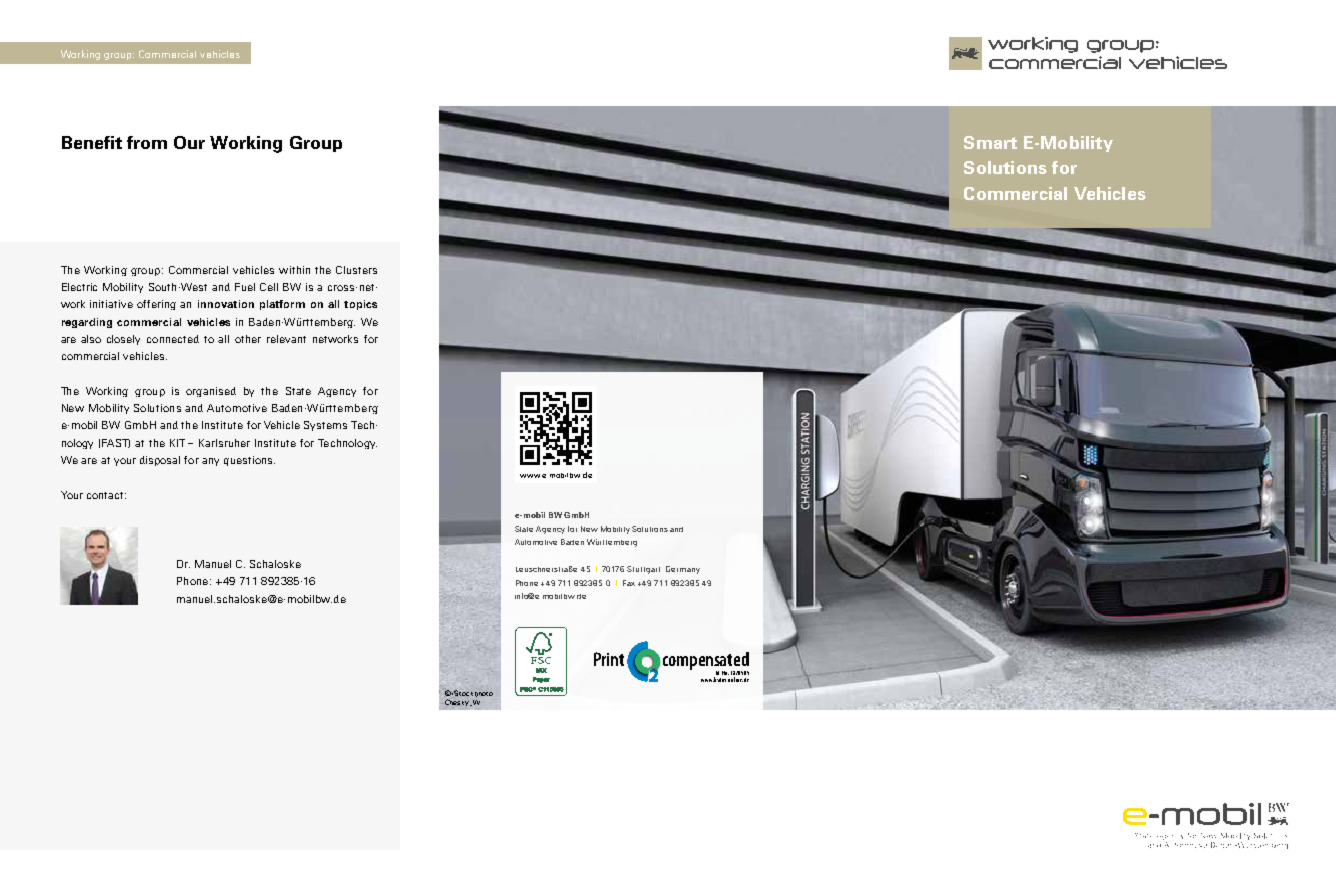 This screenshot has height=896, width=1336. Describe the element at coordinates (629, 583) in the screenshot. I see `Fax` at that location.
